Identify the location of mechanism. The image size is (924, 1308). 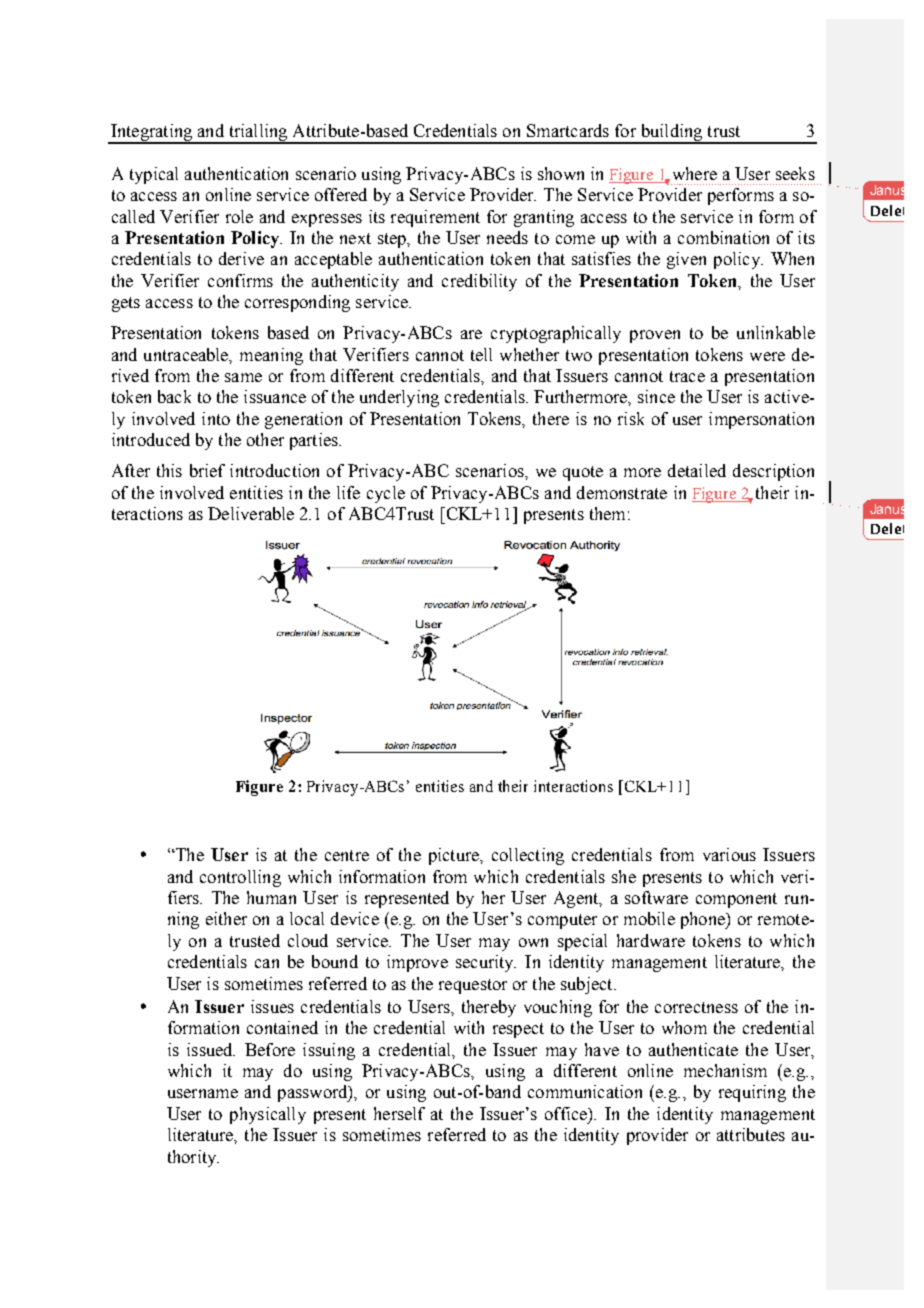
(725, 1070).
